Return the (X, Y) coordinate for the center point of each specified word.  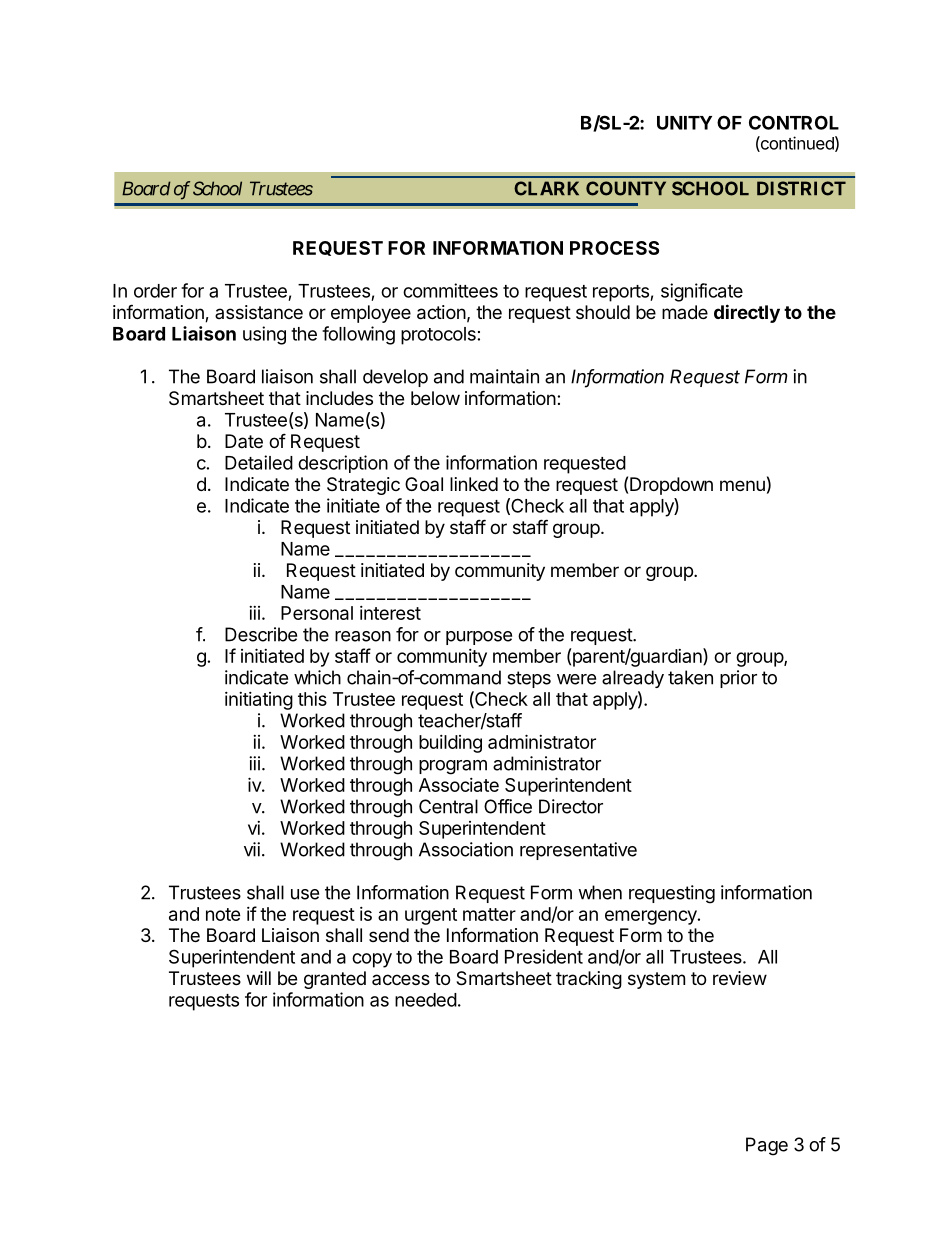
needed (426, 1000)
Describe (261, 634)
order (155, 291)
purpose (479, 638)
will (259, 978)
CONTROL (794, 122)
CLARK (546, 188)
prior (738, 679)
